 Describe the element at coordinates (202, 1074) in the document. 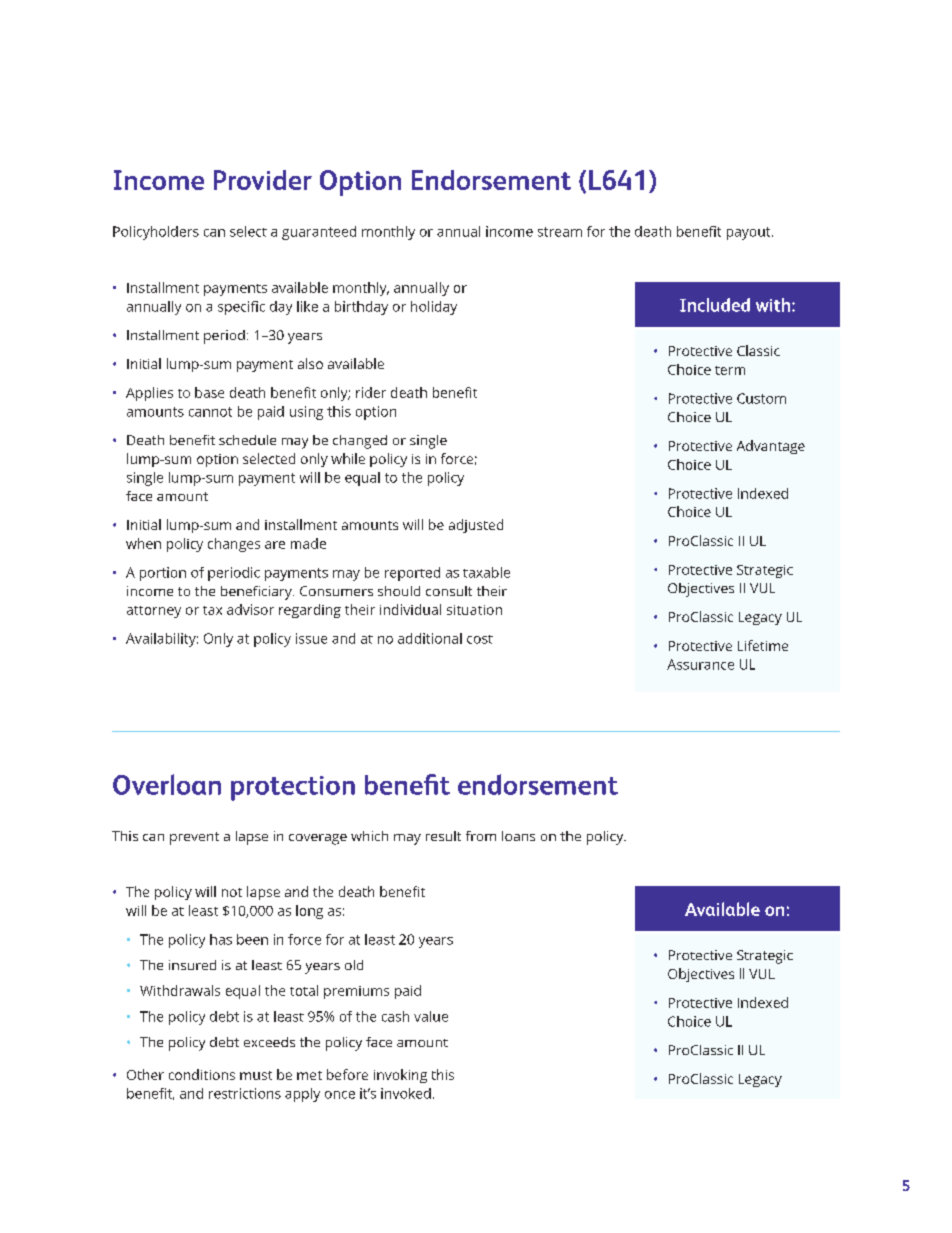

I see `conditions` at that location.
